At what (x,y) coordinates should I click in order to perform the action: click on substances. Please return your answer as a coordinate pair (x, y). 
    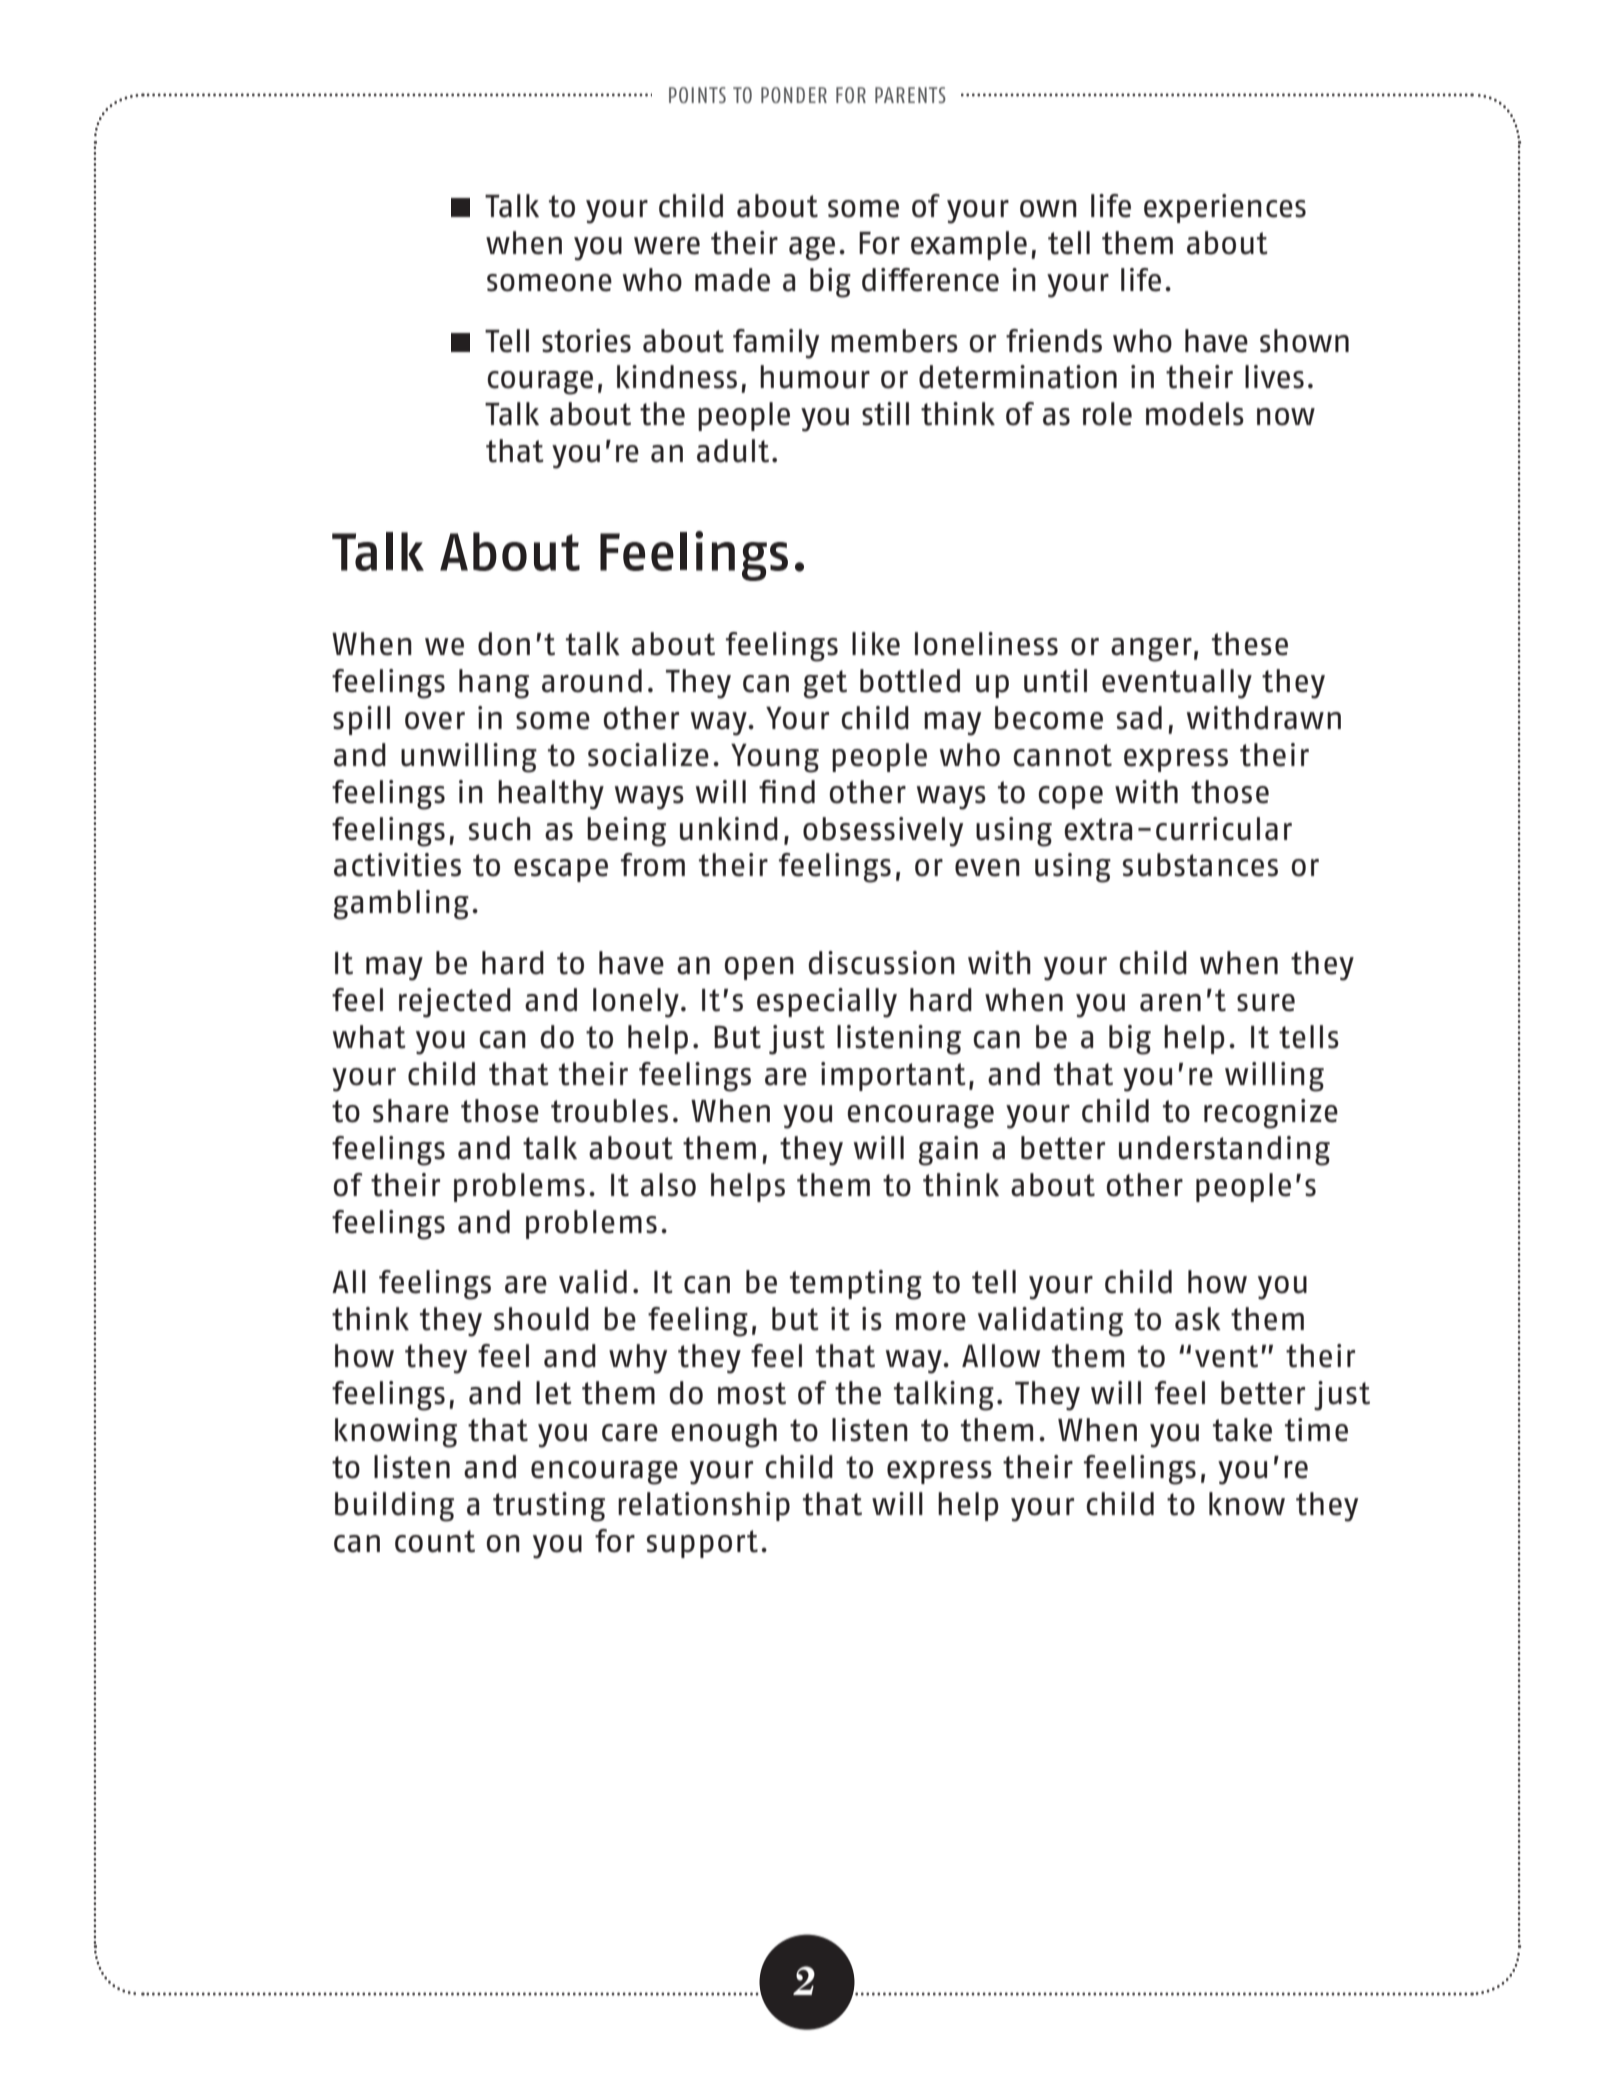
    Looking at the image, I should click on (1200, 865).
